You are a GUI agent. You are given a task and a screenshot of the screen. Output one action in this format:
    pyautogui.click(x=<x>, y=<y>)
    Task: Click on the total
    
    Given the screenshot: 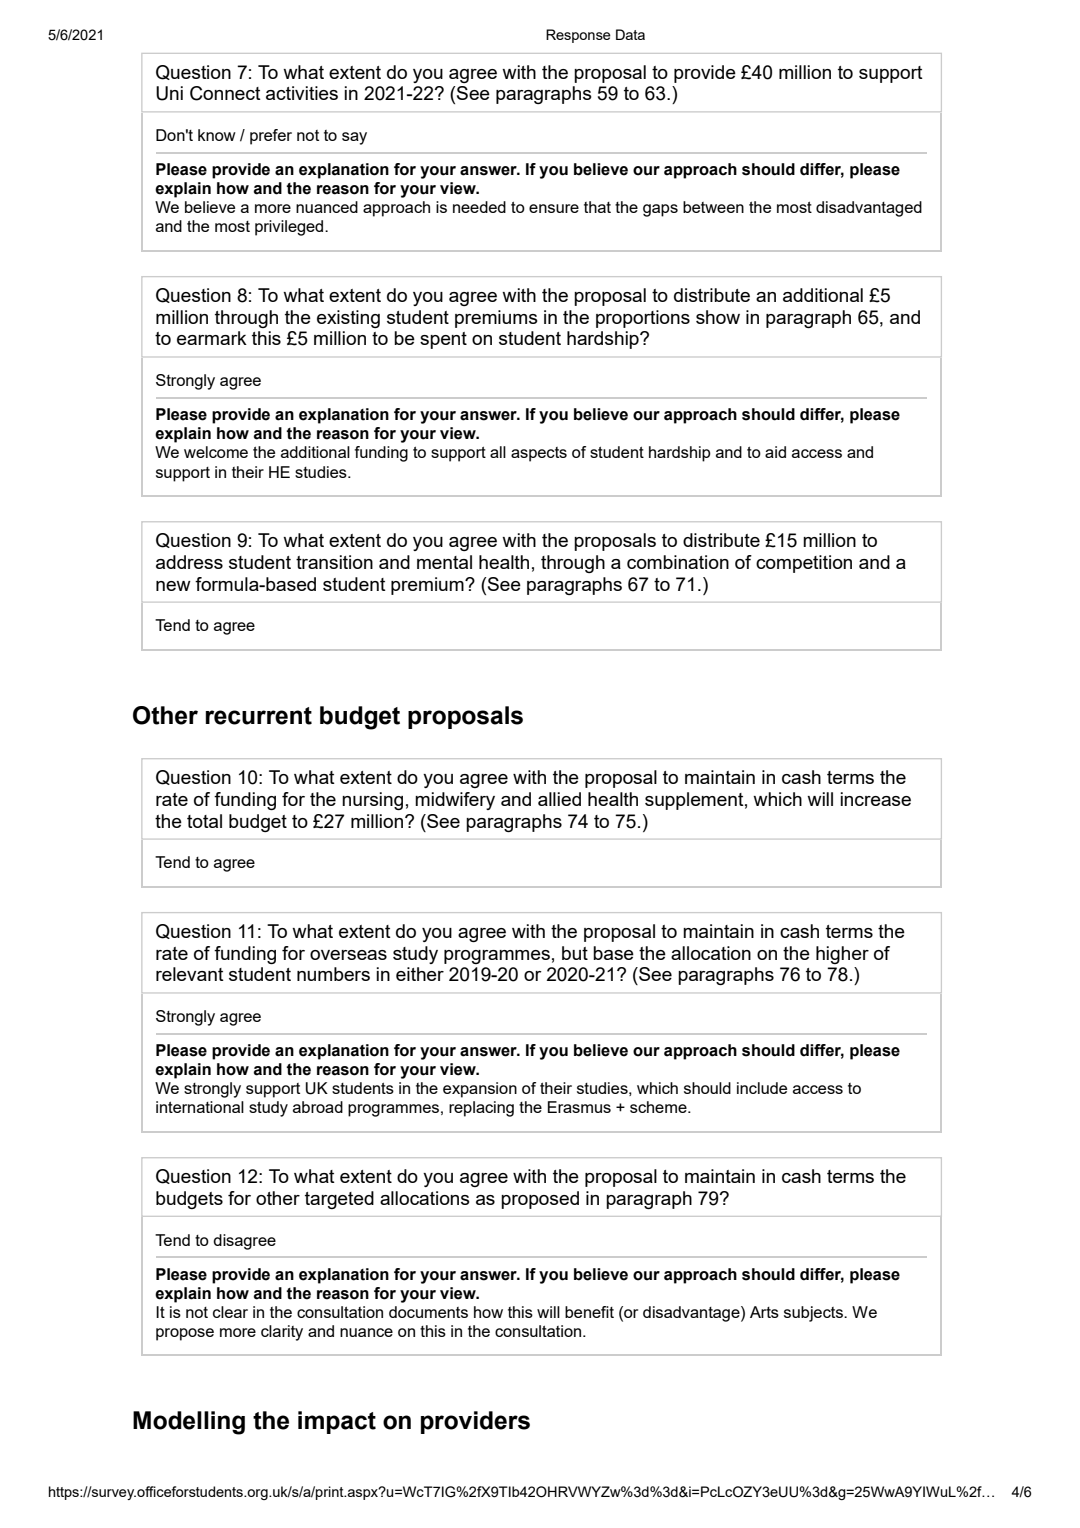 What is the action you would take?
    pyautogui.click(x=204, y=821)
